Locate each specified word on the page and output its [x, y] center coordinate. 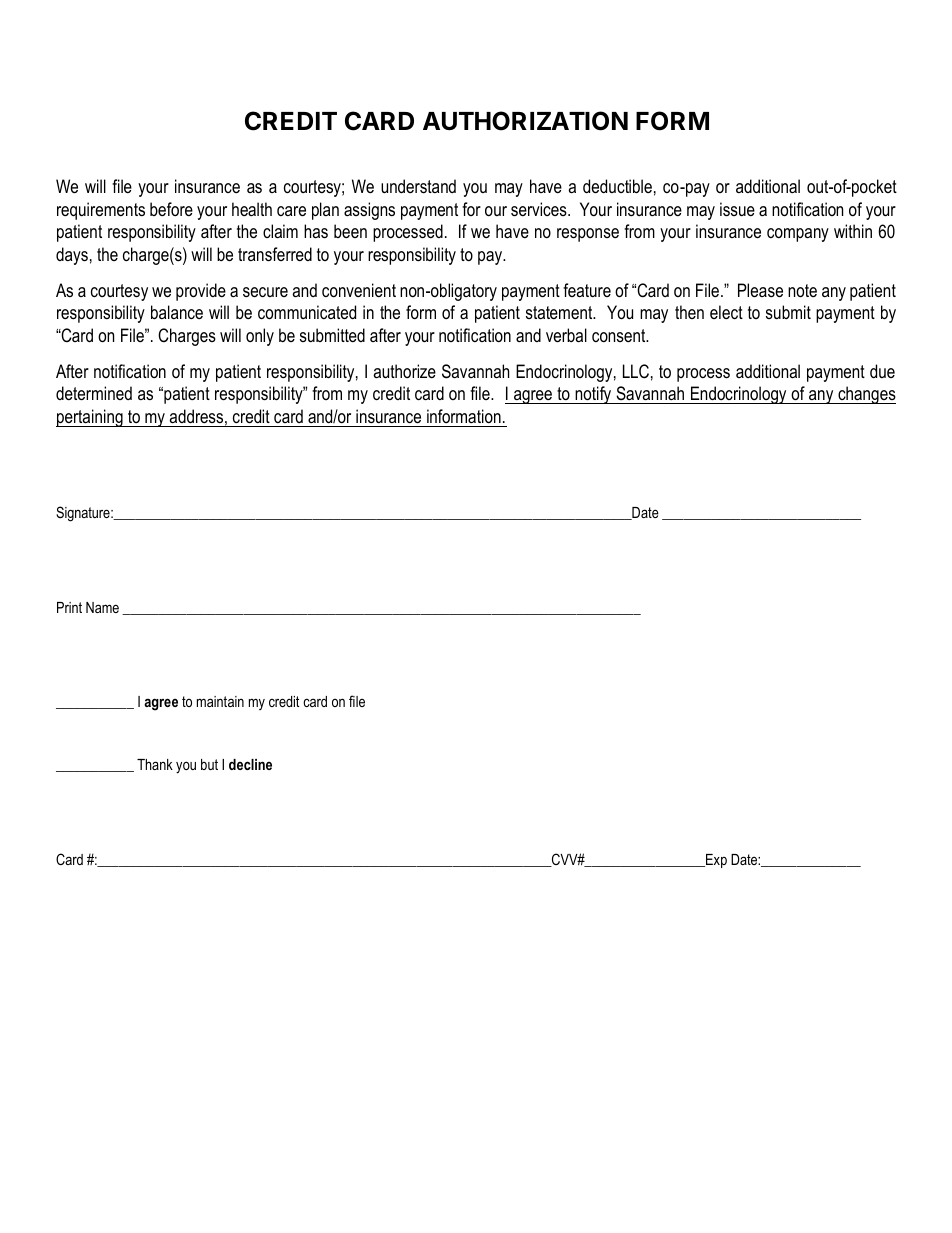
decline [250, 764]
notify [593, 395]
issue [737, 209]
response [588, 235]
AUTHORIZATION [525, 121]
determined [94, 393]
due [882, 371]
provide [201, 292]
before [171, 209]
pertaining [90, 418]
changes [866, 395]
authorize [404, 371]
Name [102, 607]
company [798, 235]
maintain [220, 701]
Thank [155, 764]
